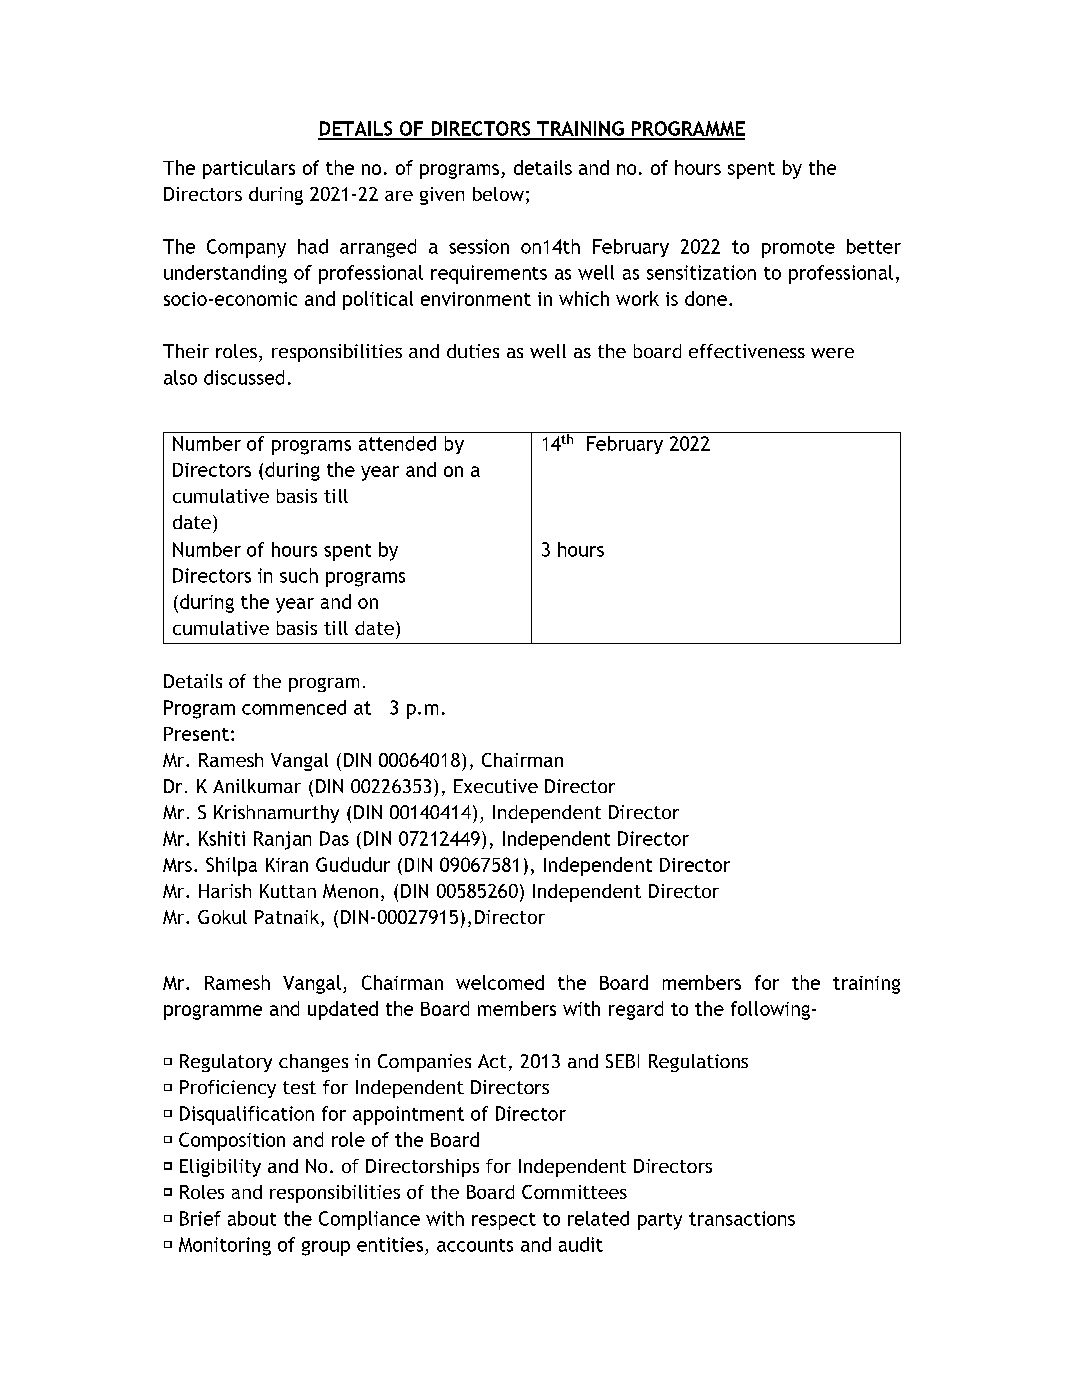 The image size is (1065, 1378). What do you see at coordinates (498, 194) in the screenshot?
I see `below` at bounding box center [498, 194].
